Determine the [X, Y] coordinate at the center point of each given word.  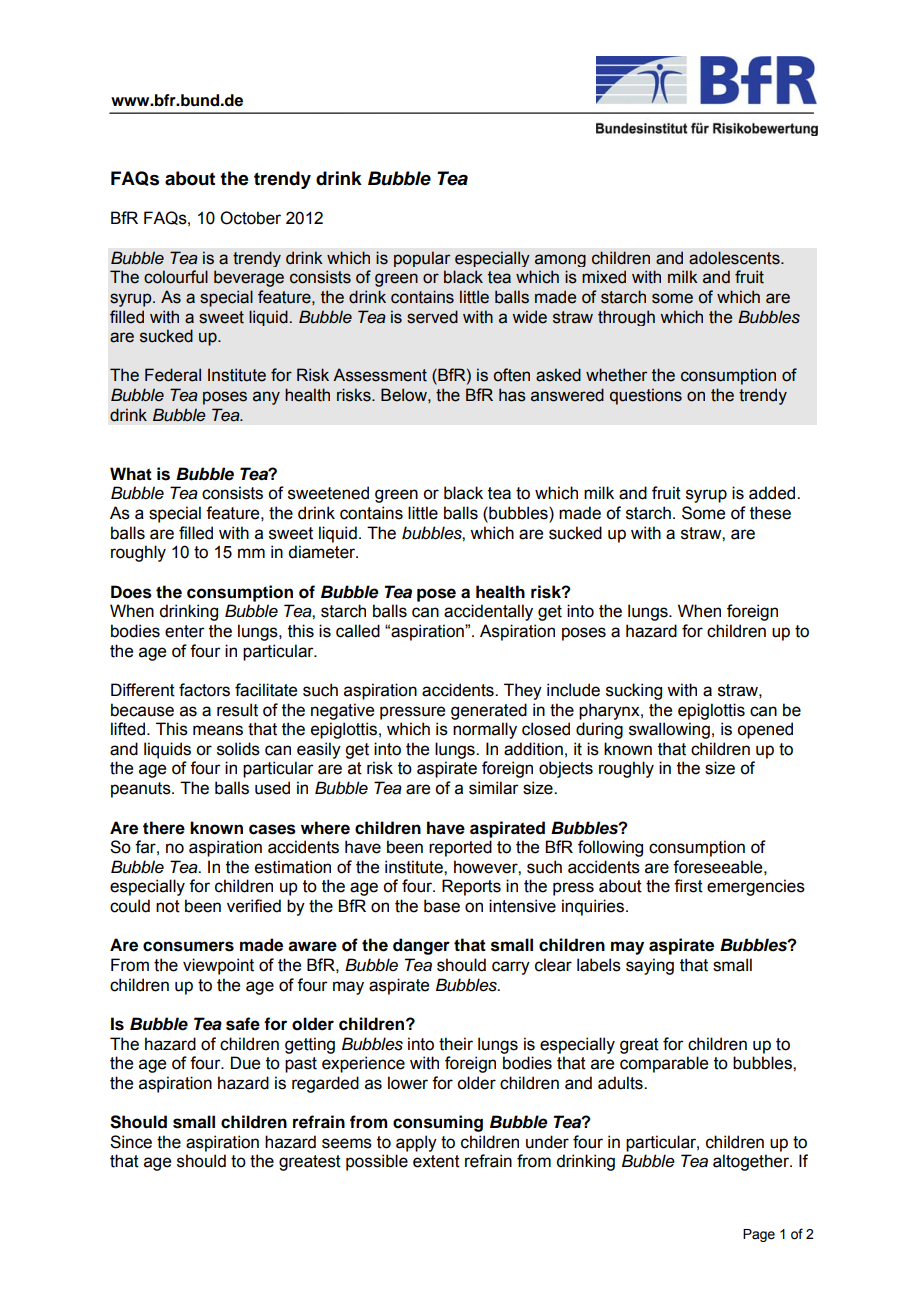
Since [131, 1142]
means [218, 730]
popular [422, 259]
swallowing [669, 730]
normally [485, 730]
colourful [176, 277]
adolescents [735, 258]
